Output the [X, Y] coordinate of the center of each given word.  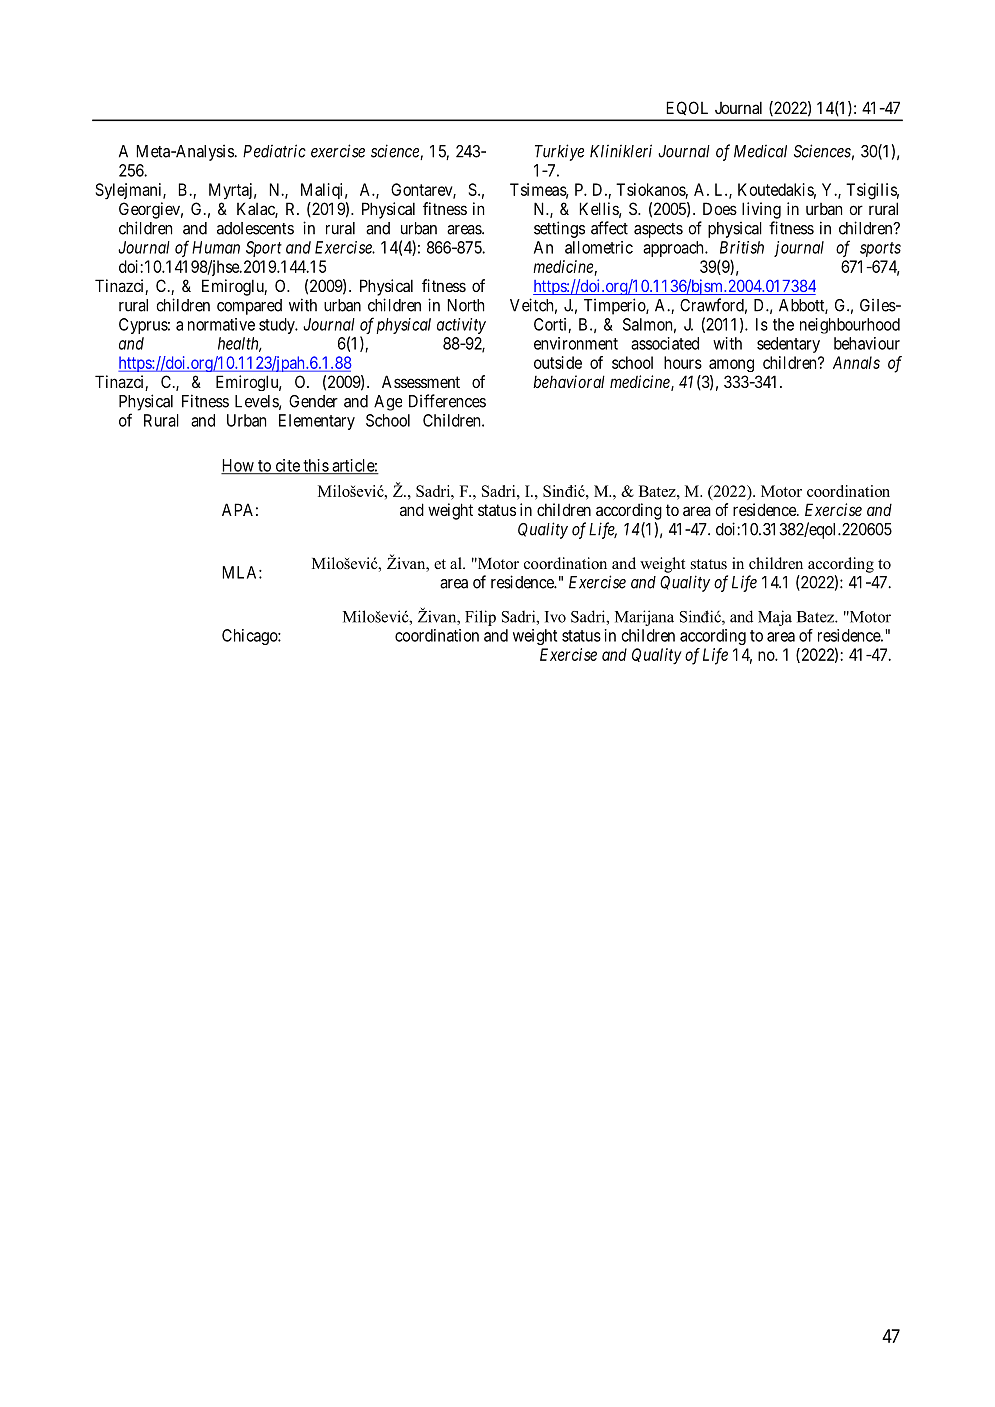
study [278, 326]
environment [576, 343]
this [315, 466]
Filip [480, 618]
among [731, 365]
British [742, 247]
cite [287, 466]
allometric [599, 247]
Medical [760, 151]
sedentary [788, 345]
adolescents [255, 228]
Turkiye [559, 152]
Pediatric [274, 151]
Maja [775, 618]
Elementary [317, 422]
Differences [447, 401]
